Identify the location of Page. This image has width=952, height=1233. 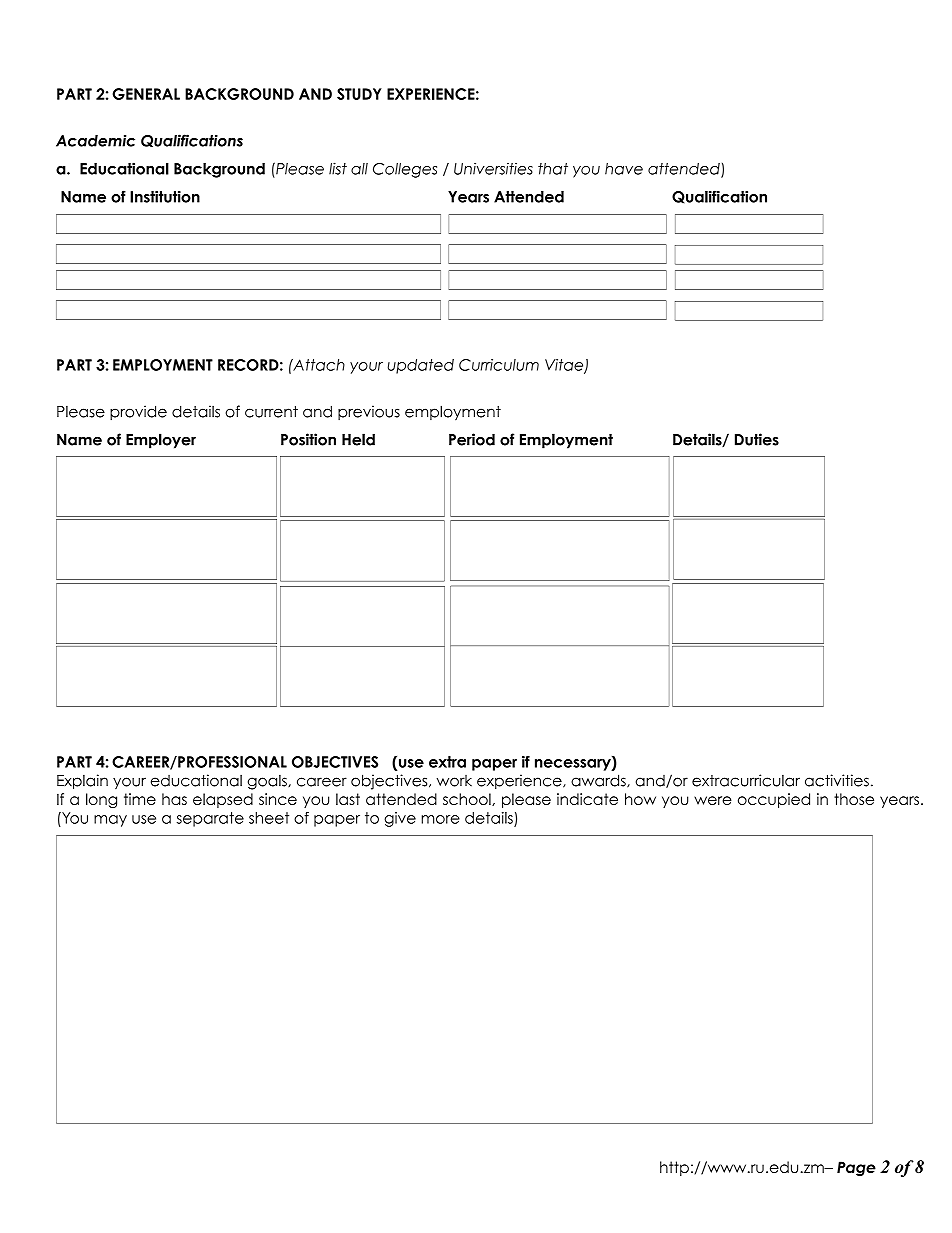
(856, 1168).
